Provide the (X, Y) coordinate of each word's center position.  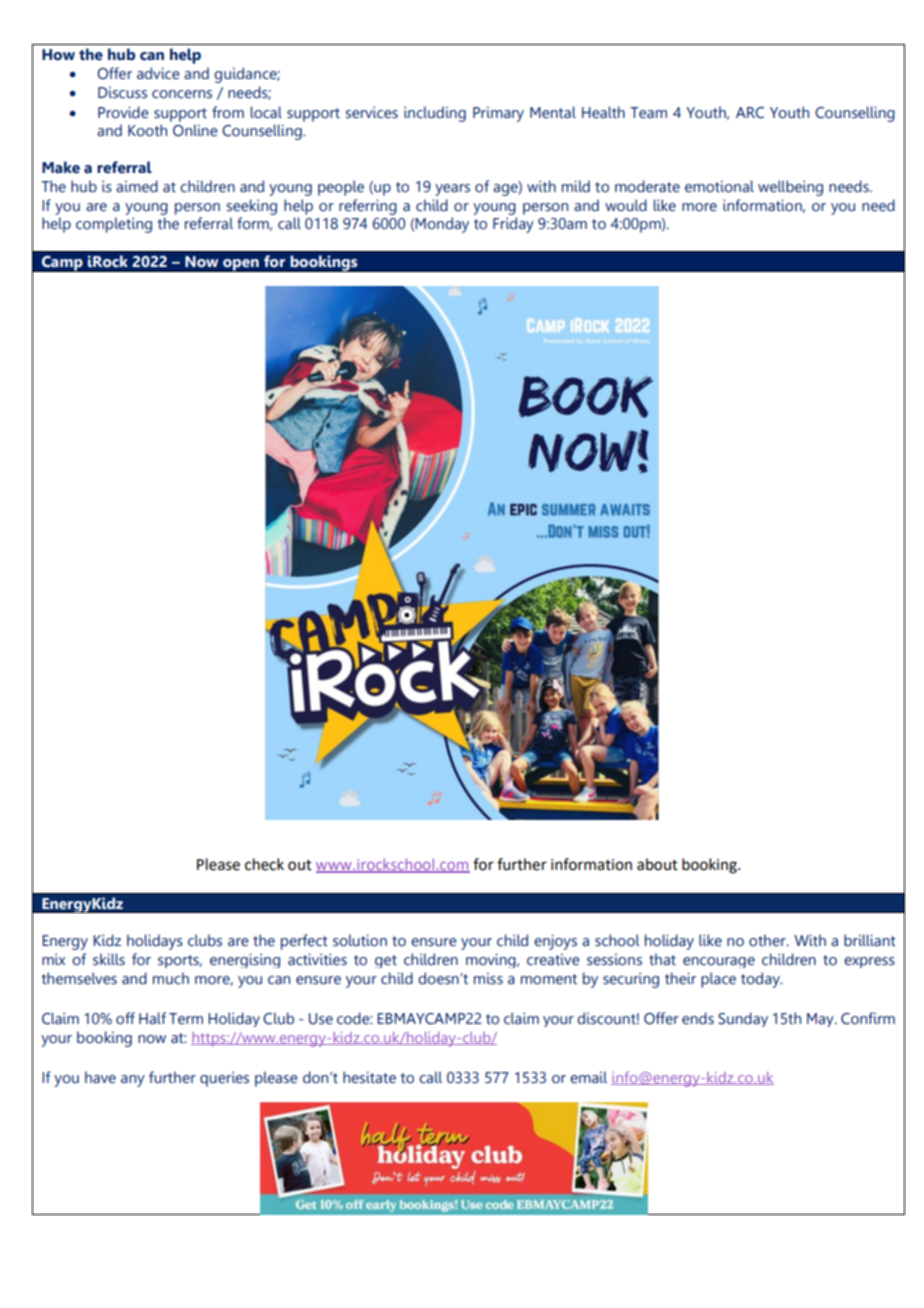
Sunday (743, 1019)
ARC (750, 113)
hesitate (369, 1077)
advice (158, 73)
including (435, 114)
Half (152, 1018)
